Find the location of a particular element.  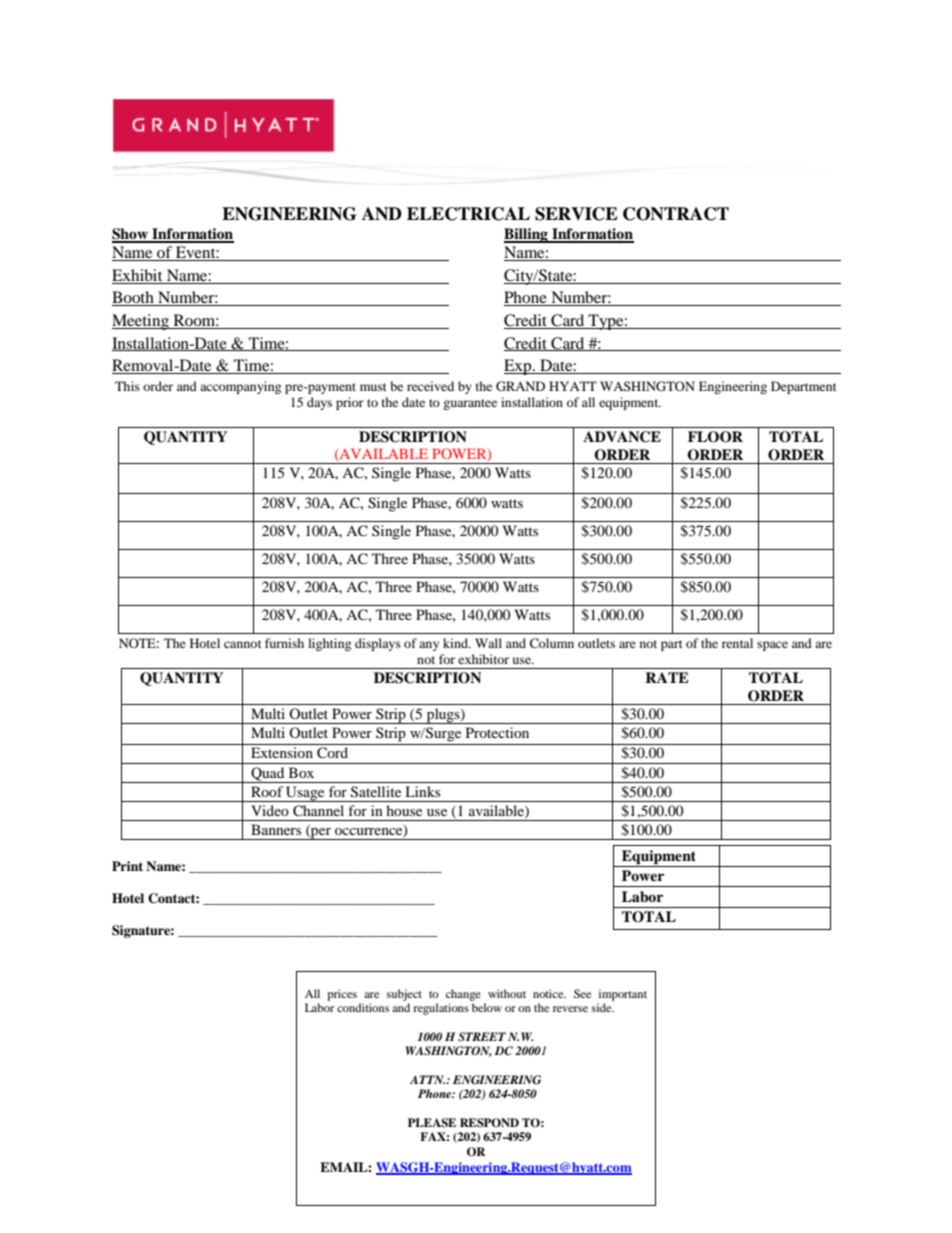

guarantee is located at coordinates (470, 404).
